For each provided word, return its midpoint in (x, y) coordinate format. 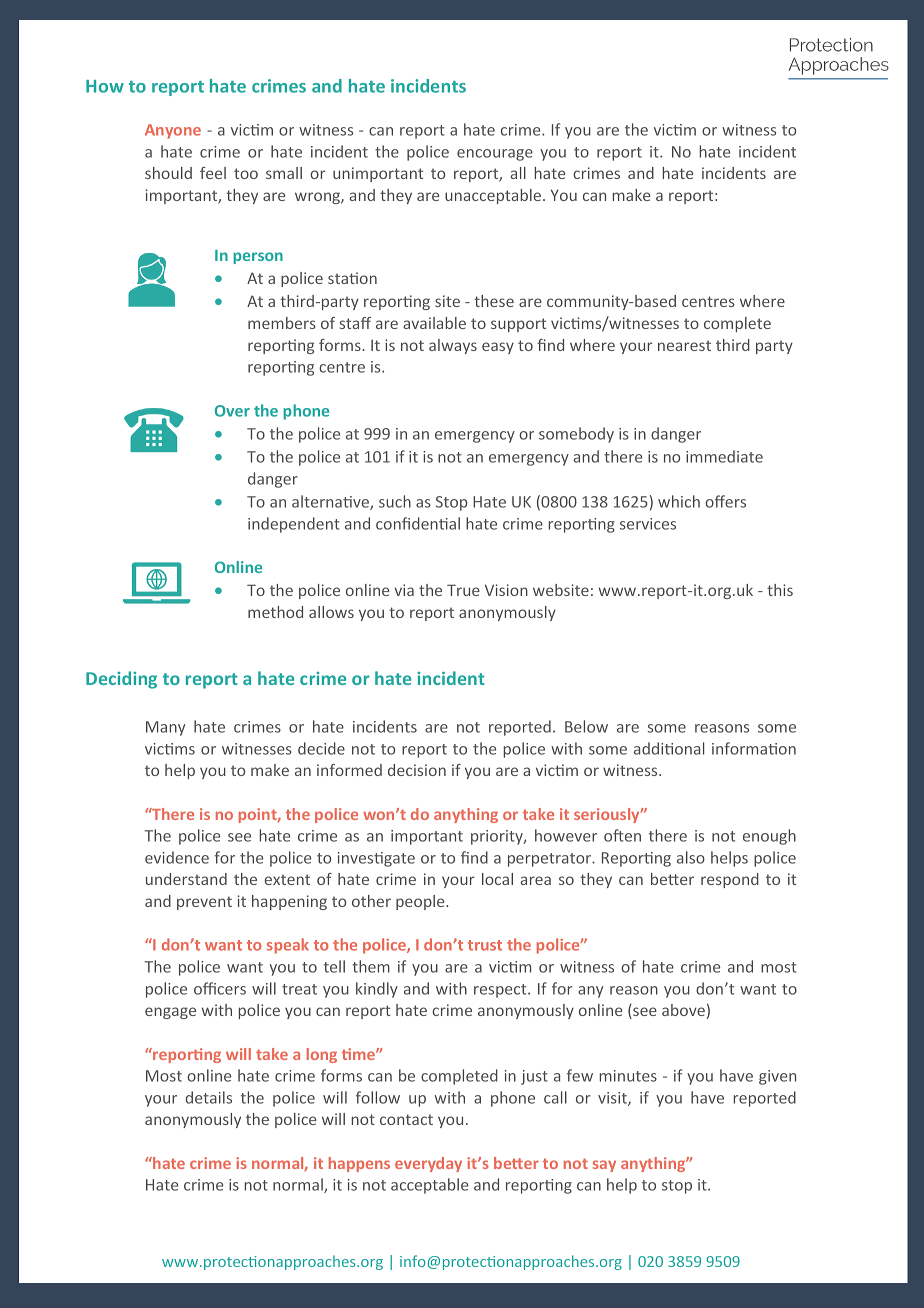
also (691, 857)
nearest (684, 345)
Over (232, 411)
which (679, 501)
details (209, 1097)
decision (417, 770)
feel (213, 173)
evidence (177, 857)
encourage (495, 155)
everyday (428, 1164)
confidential (418, 523)
